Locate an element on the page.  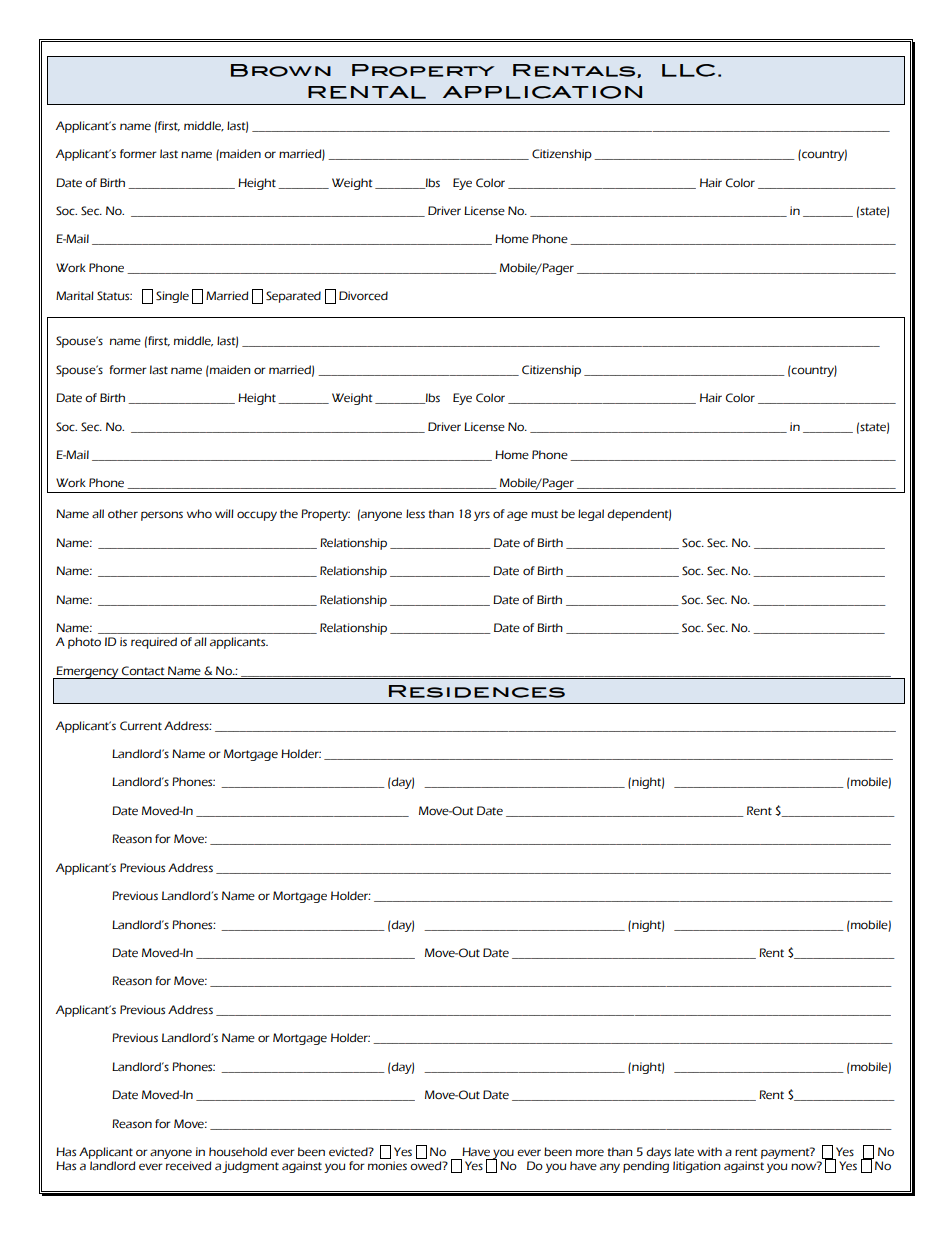
legal is located at coordinates (591, 515).
